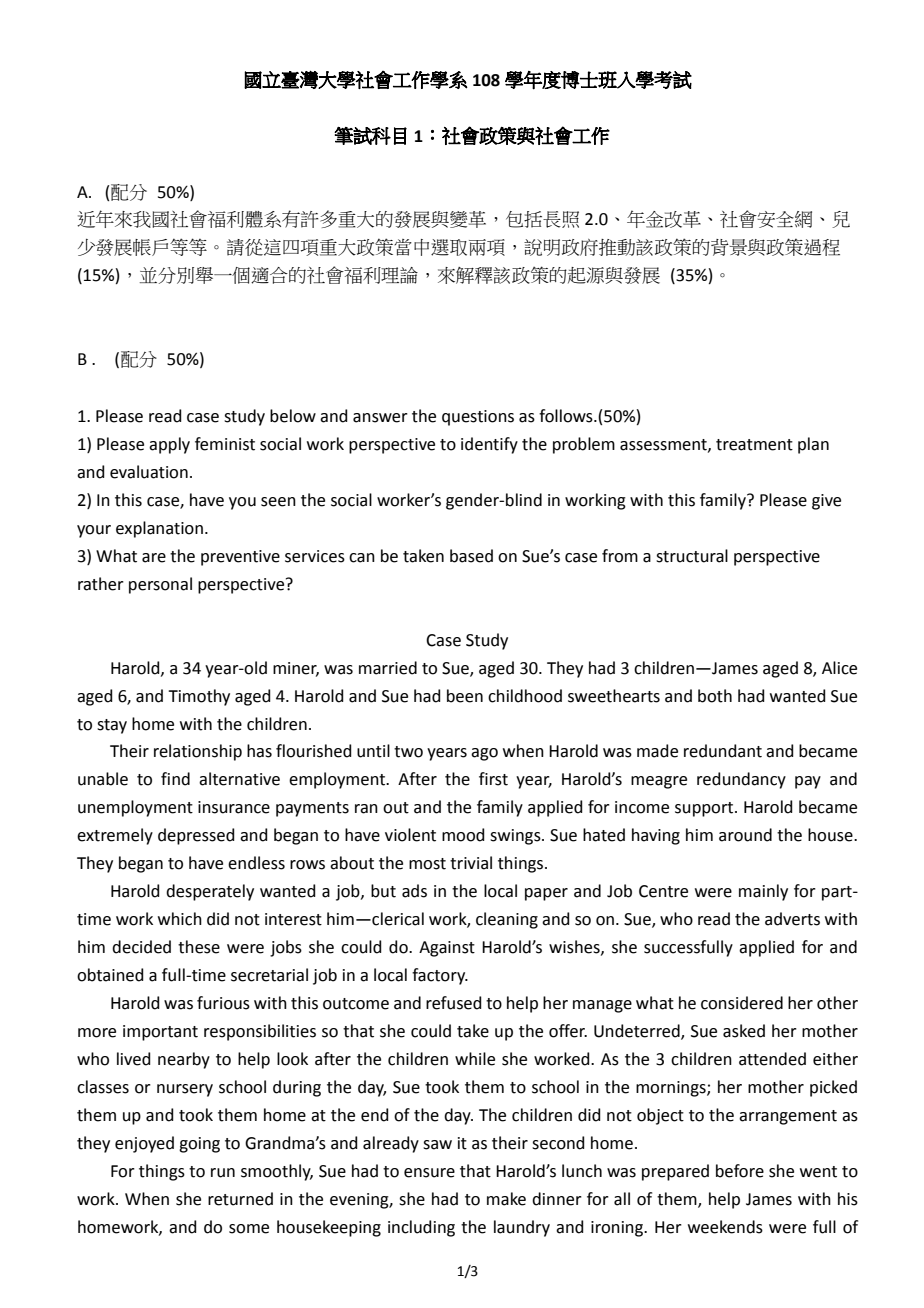 Image resolution: width=924 pixels, height=1308 pixels. Describe the element at coordinates (199, 947) in the screenshot. I see `these` at that location.
